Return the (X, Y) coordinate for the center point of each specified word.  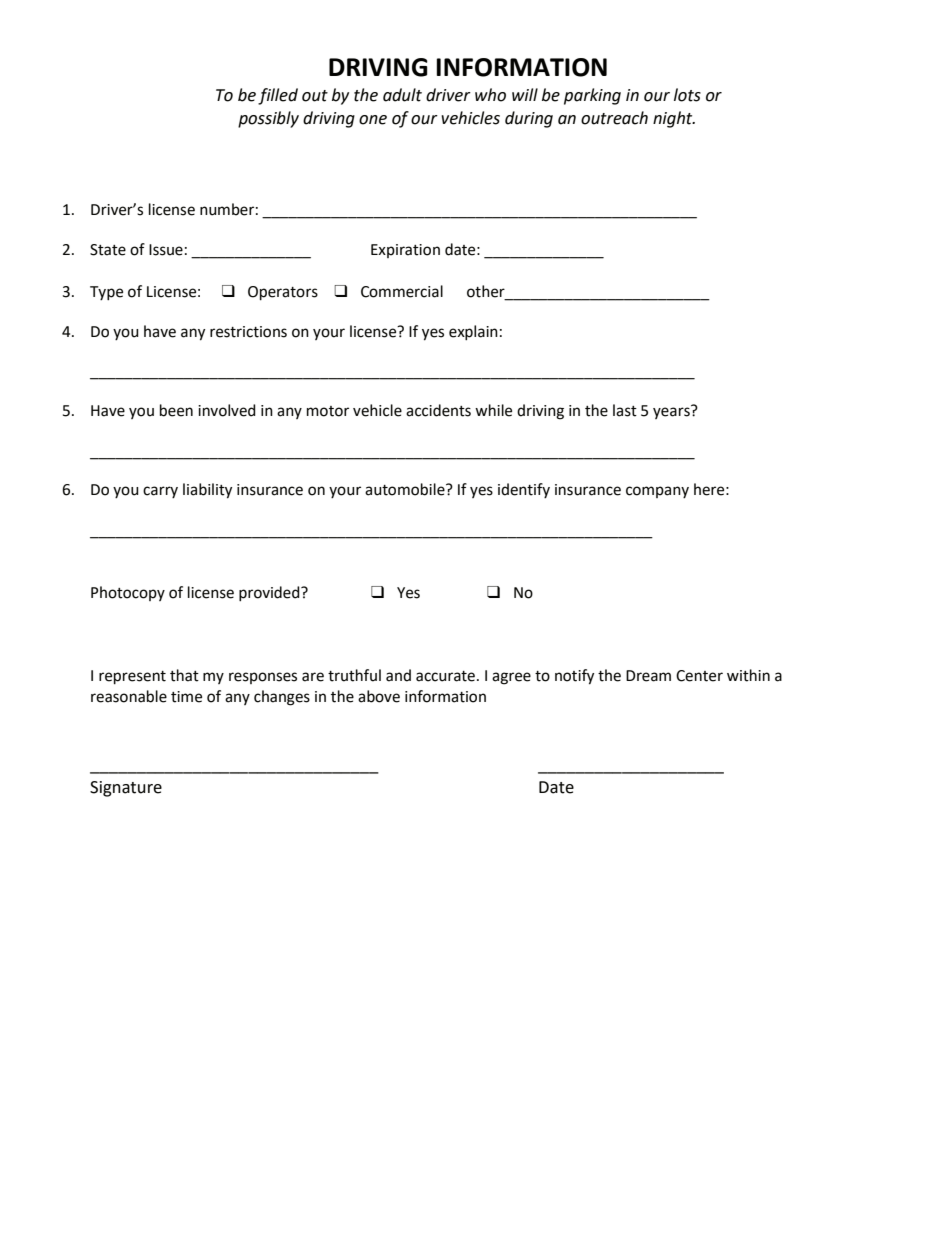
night (674, 119)
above (379, 696)
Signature (126, 789)
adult (402, 95)
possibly (268, 119)
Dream (648, 676)
